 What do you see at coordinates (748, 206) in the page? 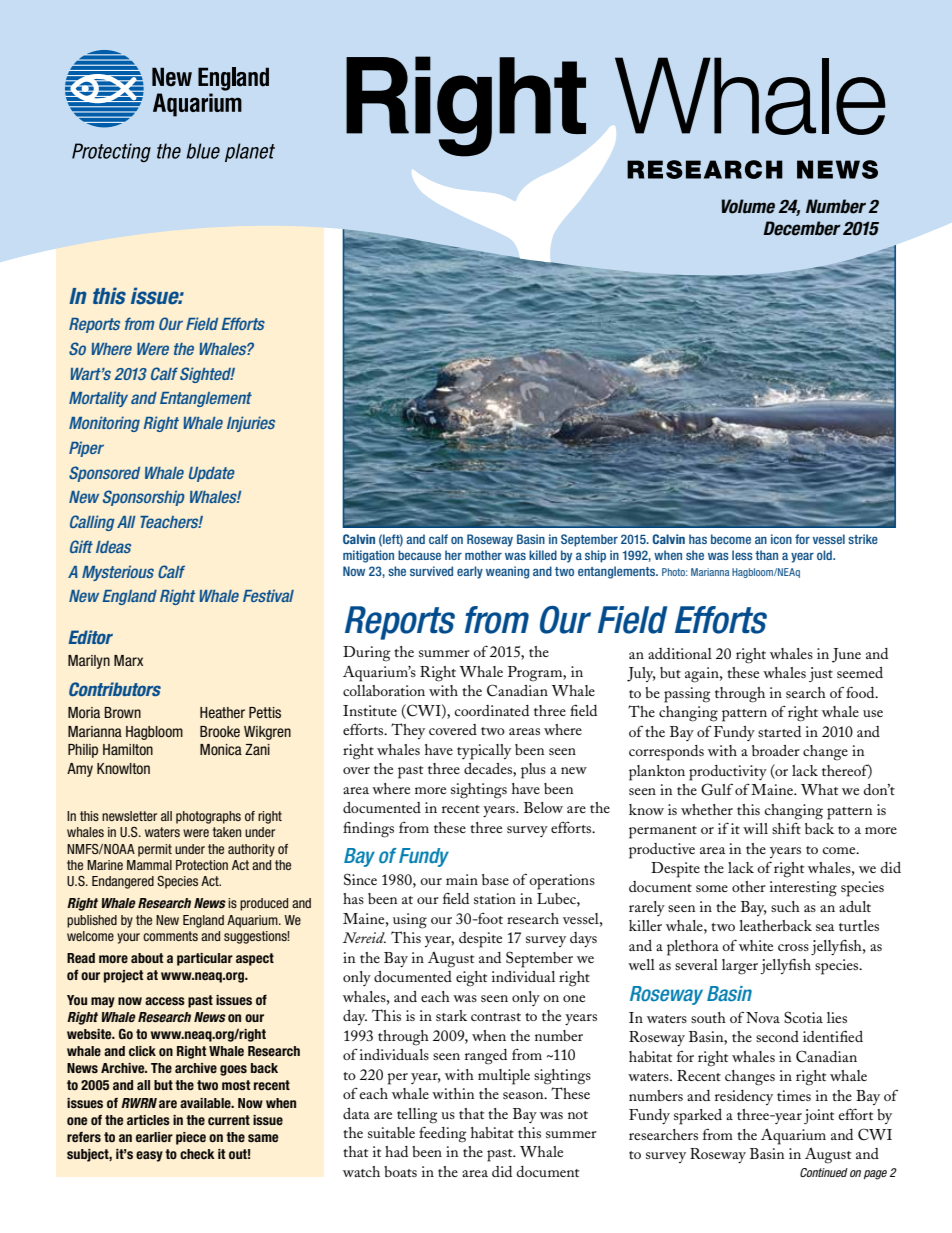
I see `Volume` at bounding box center [748, 206].
